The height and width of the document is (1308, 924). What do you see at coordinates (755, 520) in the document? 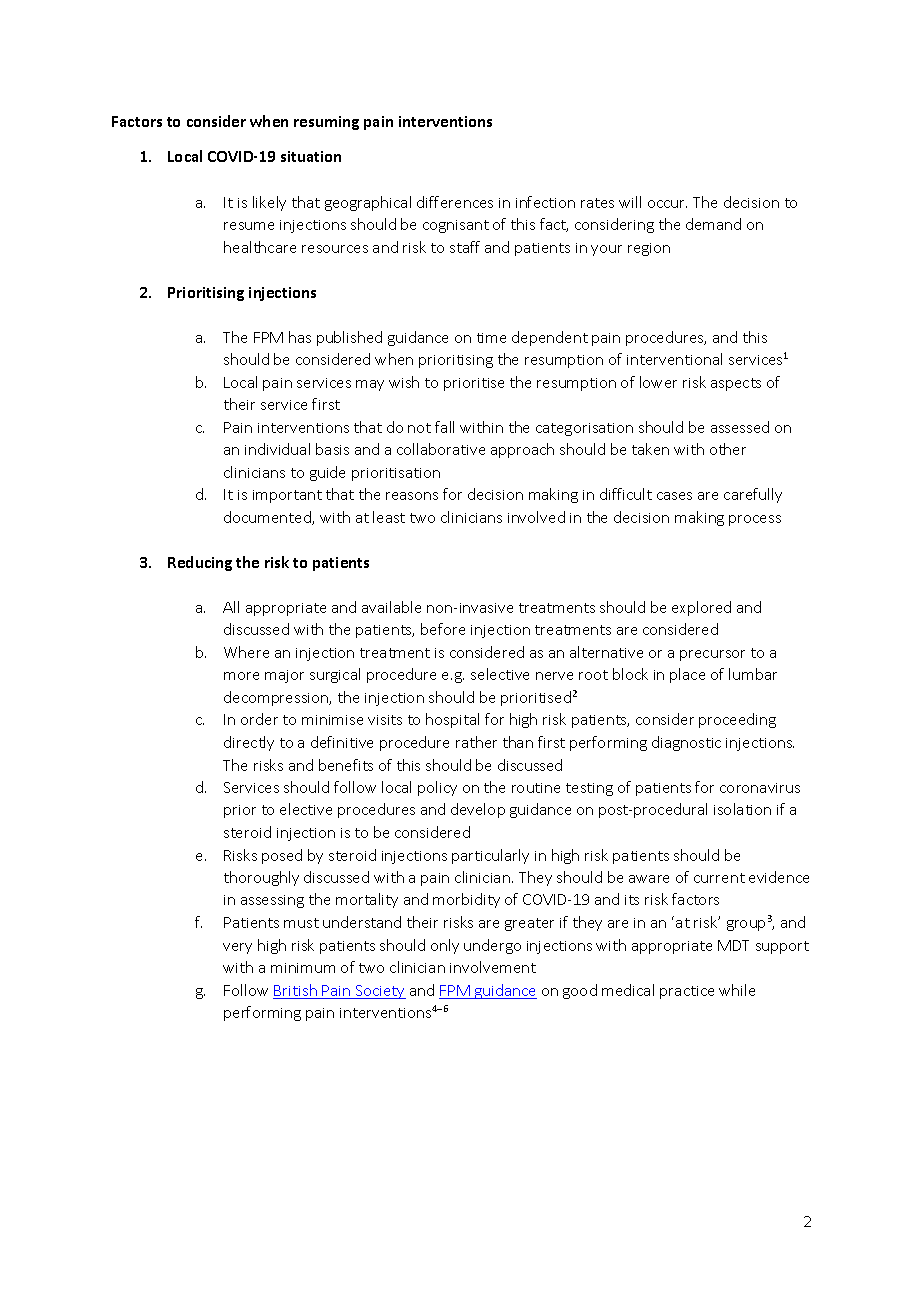
I see `process` at bounding box center [755, 520].
